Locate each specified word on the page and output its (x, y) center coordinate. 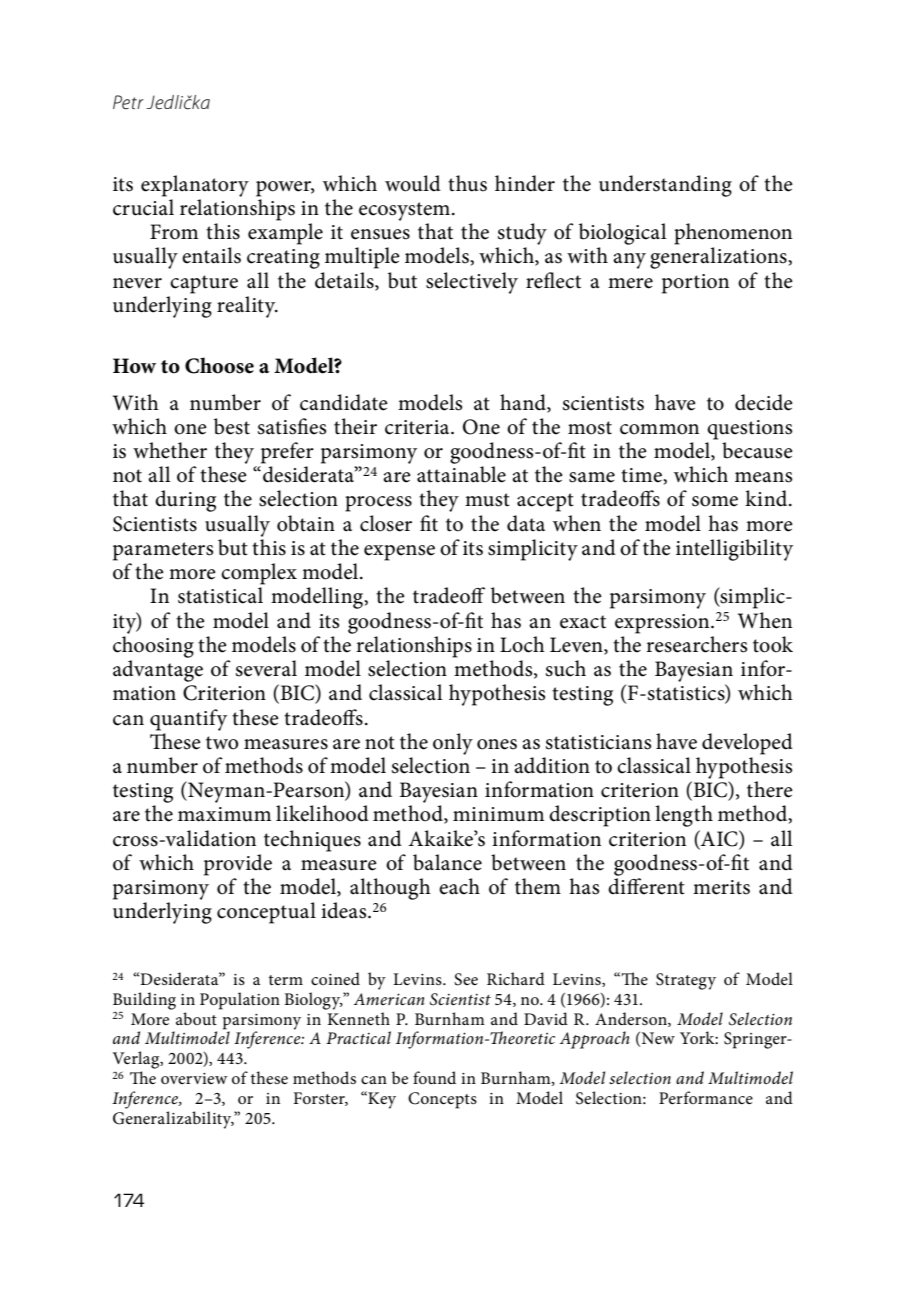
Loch (522, 644)
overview (194, 1078)
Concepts (442, 1100)
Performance (706, 1097)
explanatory (195, 186)
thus (467, 183)
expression (663, 624)
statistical (220, 595)
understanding (665, 186)
